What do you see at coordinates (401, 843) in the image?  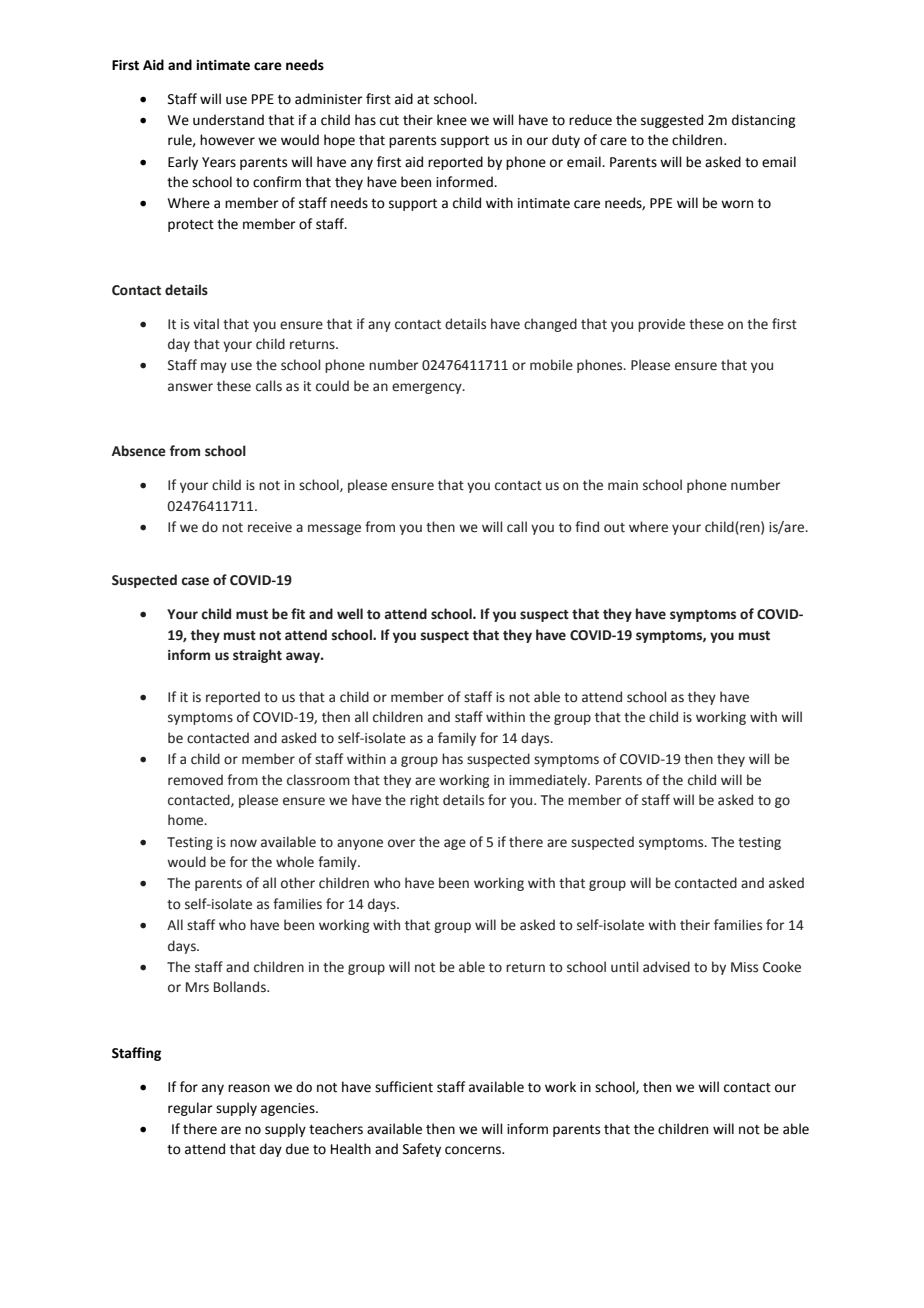 I see `over` at bounding box center [401, 843].
